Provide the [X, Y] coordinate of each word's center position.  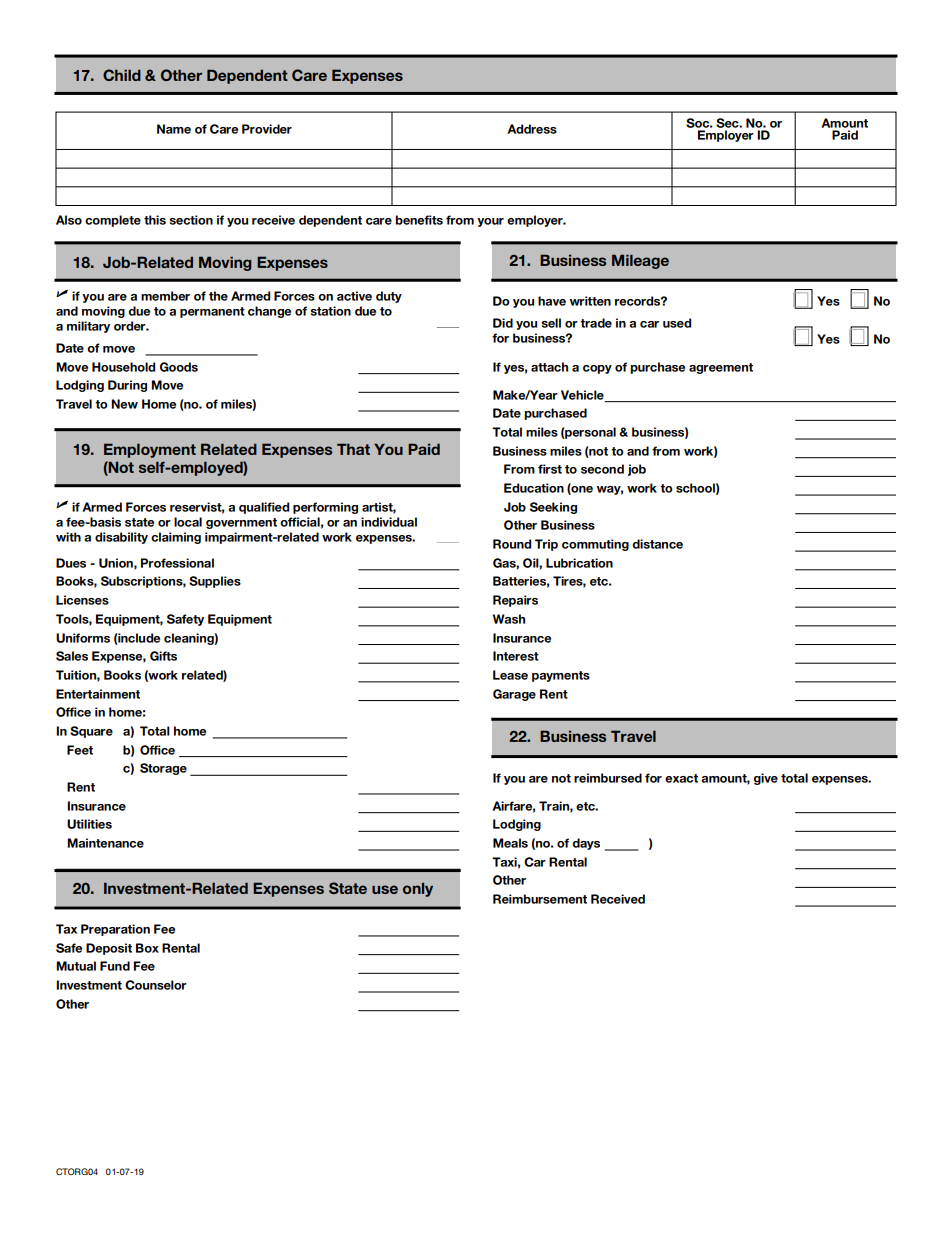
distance [657, 544]
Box [147, 948]
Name [174, 129]
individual [389, 522]
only [418, 890]
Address [532, 129]
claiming [176, 538]
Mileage [640, 261]
